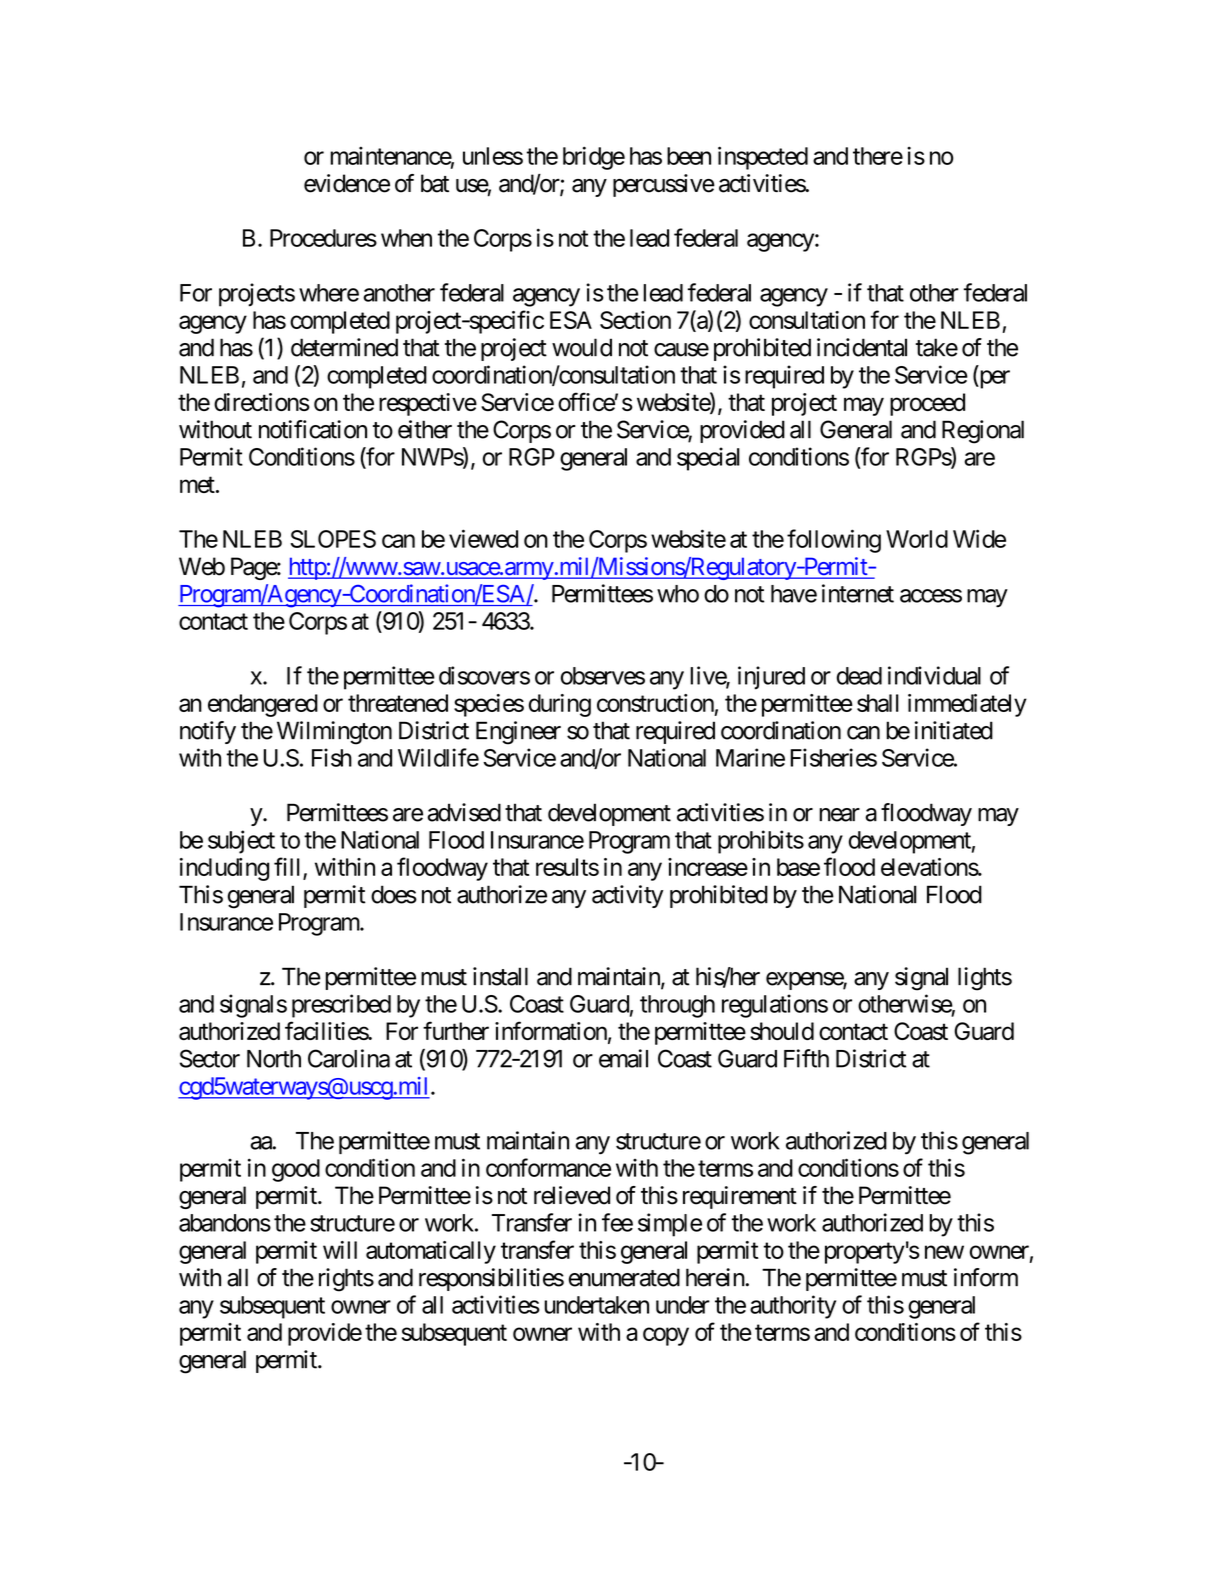  What do you see at coordinates (763, 158) in the image?
I see `inspected` at bounding box center [763, 158].
